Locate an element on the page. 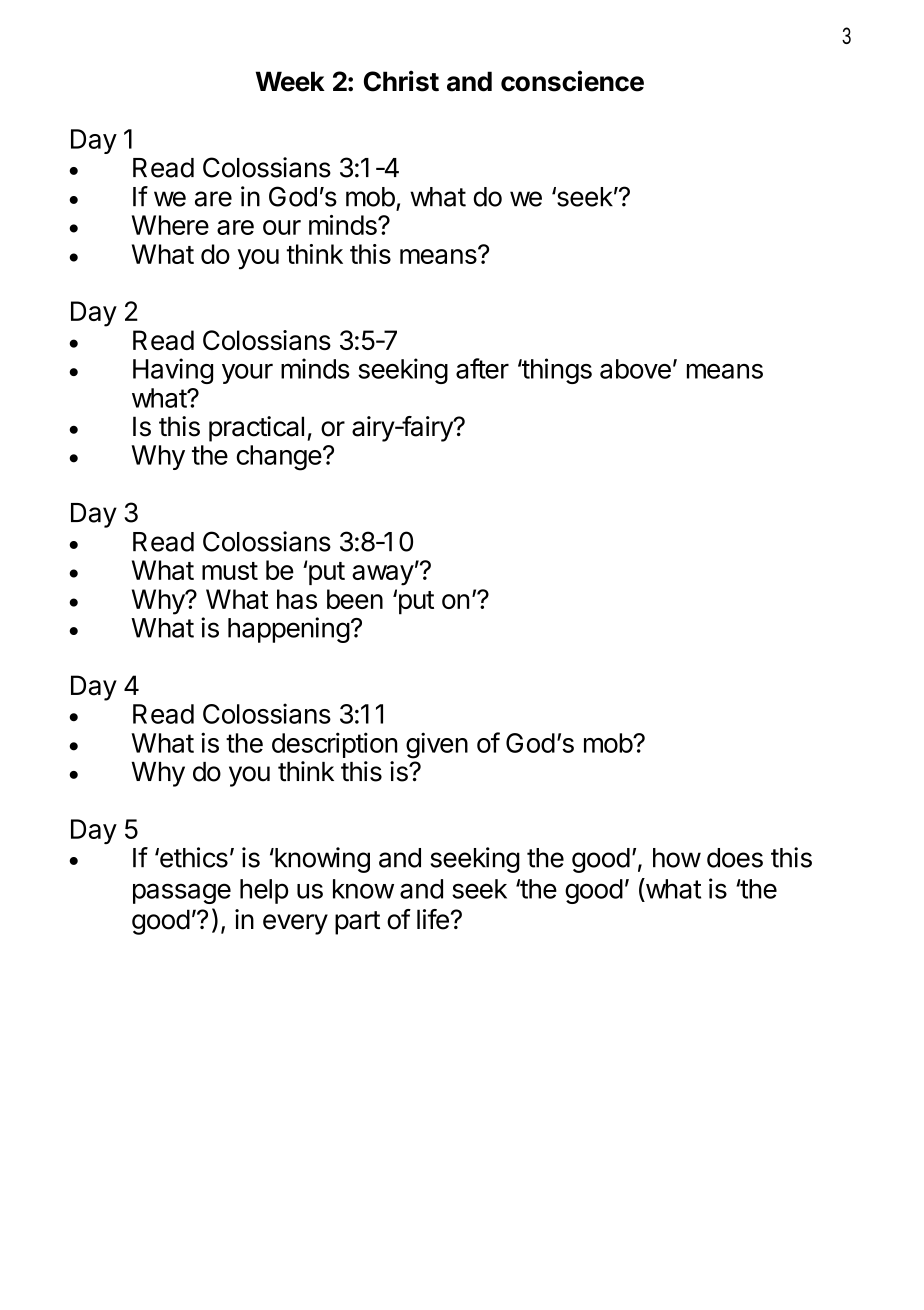 The height and width of the image is (1310, 924). Where is located at coordinates (170, 225).
